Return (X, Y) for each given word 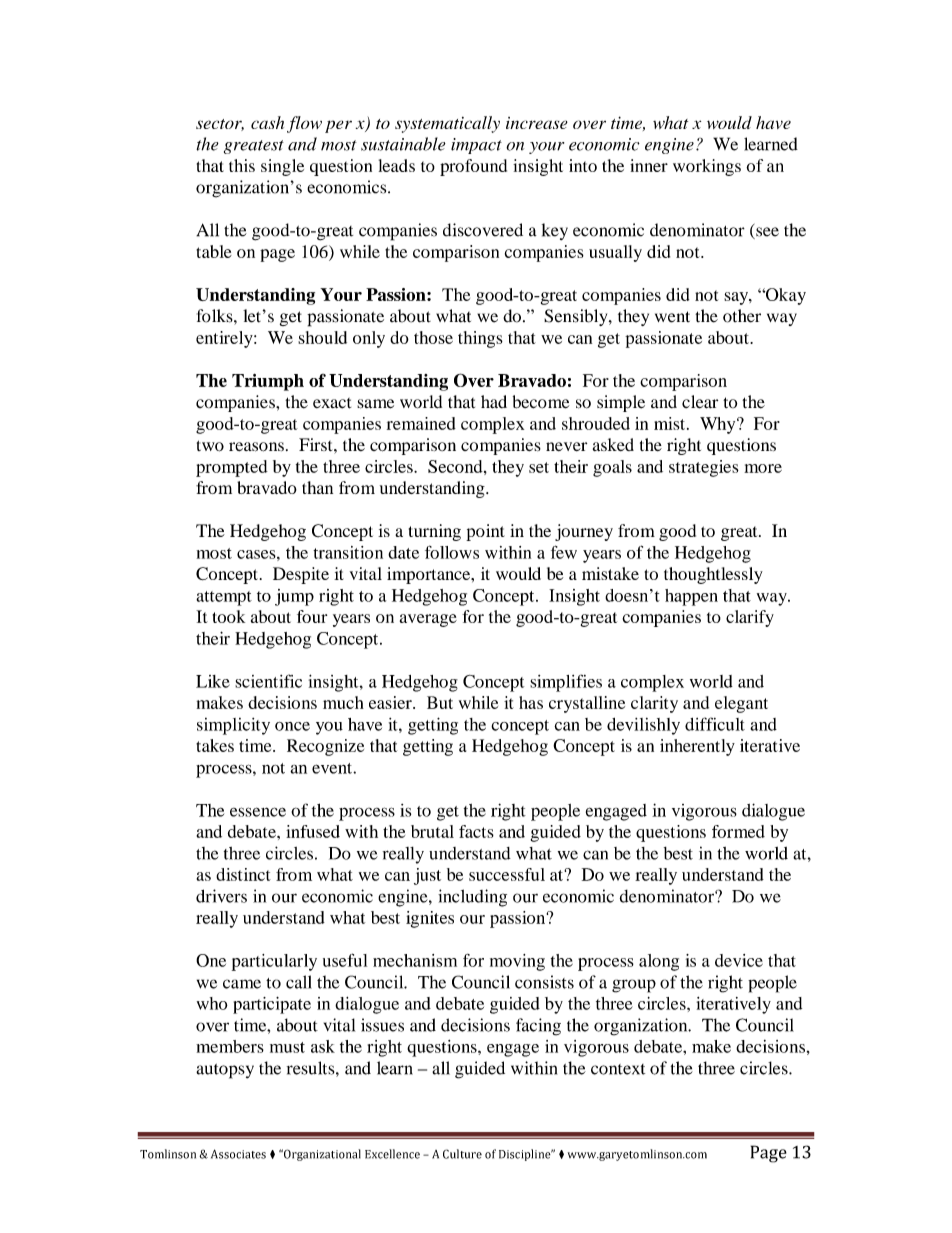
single (282, 167)
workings (707, 167)
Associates (238, 1154)
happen (691, 597)
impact (476, 146)
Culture (462, 1154)
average (428, 620)
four (312, 616)
